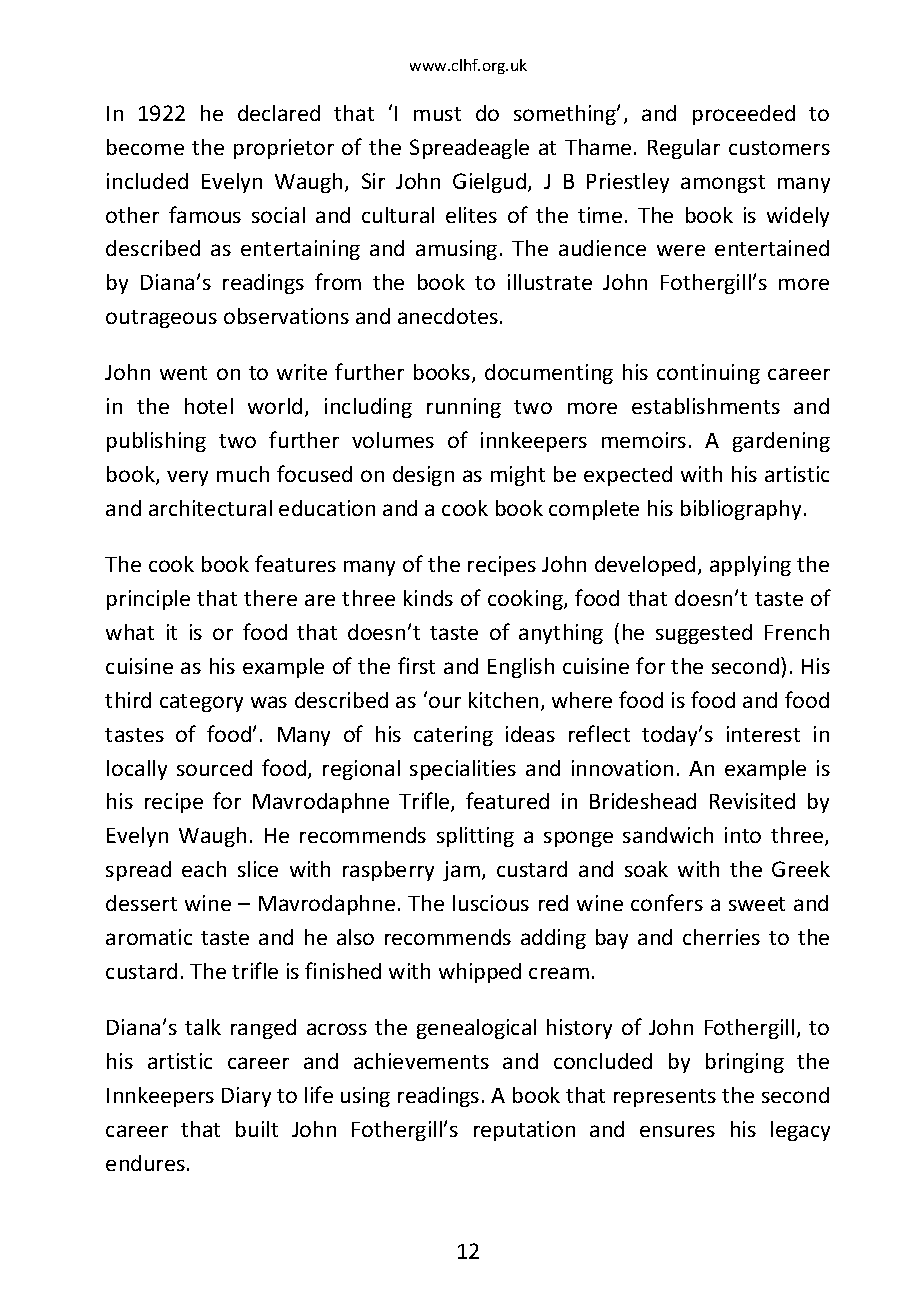  What do you see at coordinates (461, 871) in the image?
I see `jam` at bounding box center [461, 871].
